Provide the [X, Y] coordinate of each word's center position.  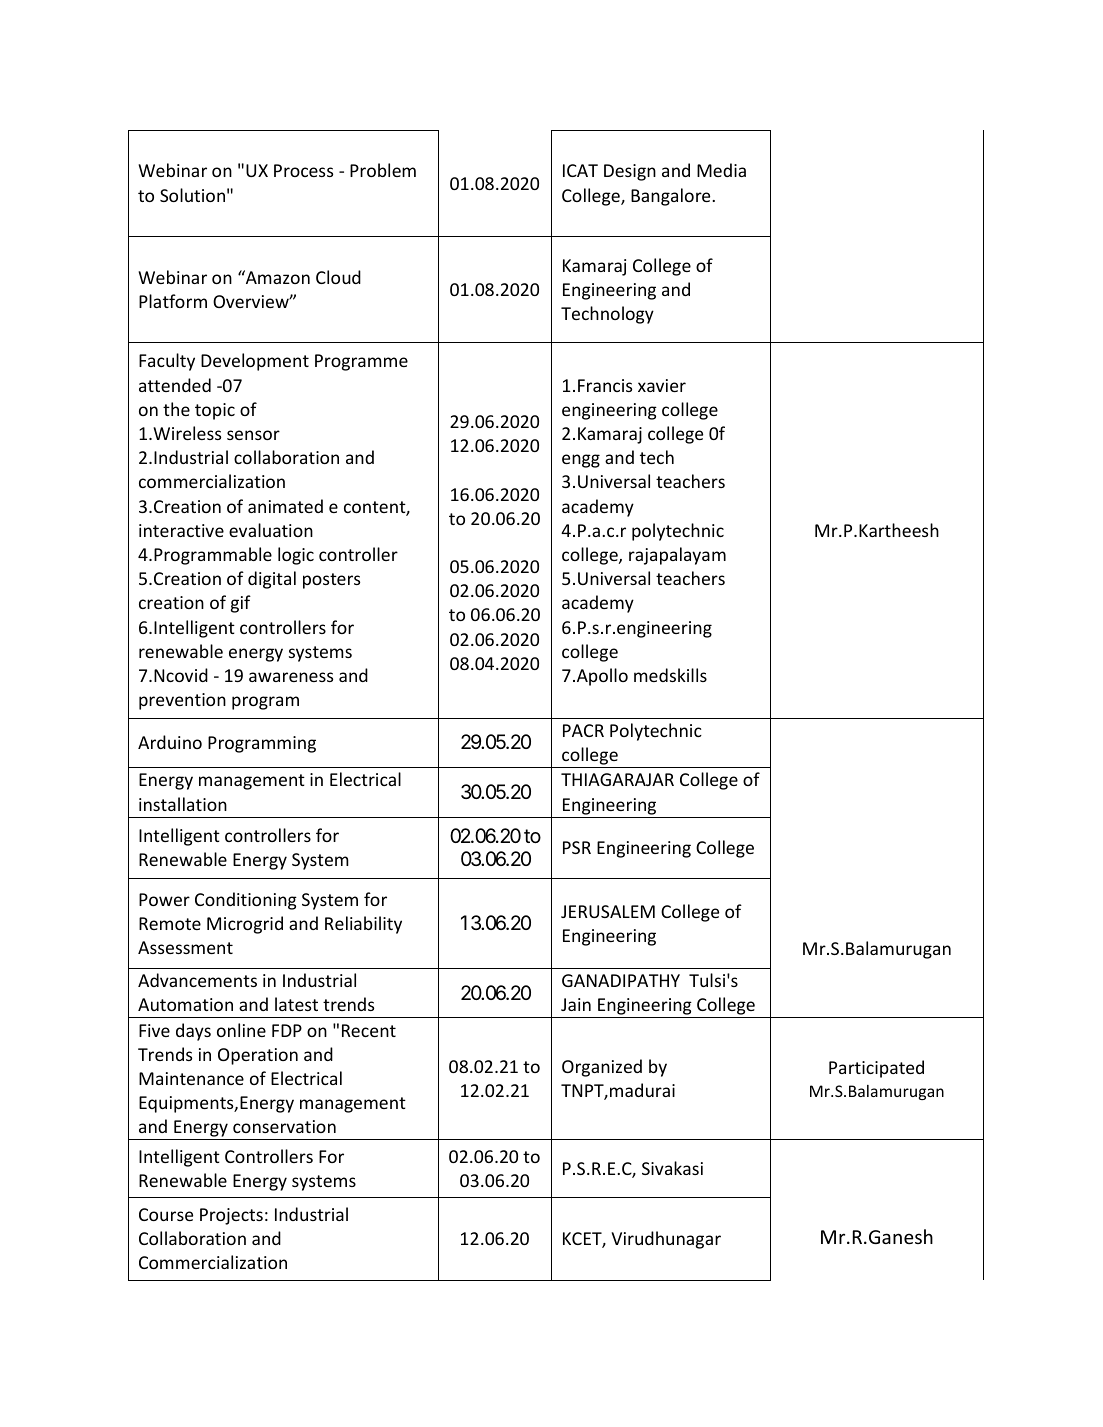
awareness [291, 677]
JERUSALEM [608, 911]
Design [630, 172]
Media [721, 170]
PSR [577, 847]
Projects [231, 1216]
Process [303, 170]
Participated [876, 1069]
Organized [602, 1068]
